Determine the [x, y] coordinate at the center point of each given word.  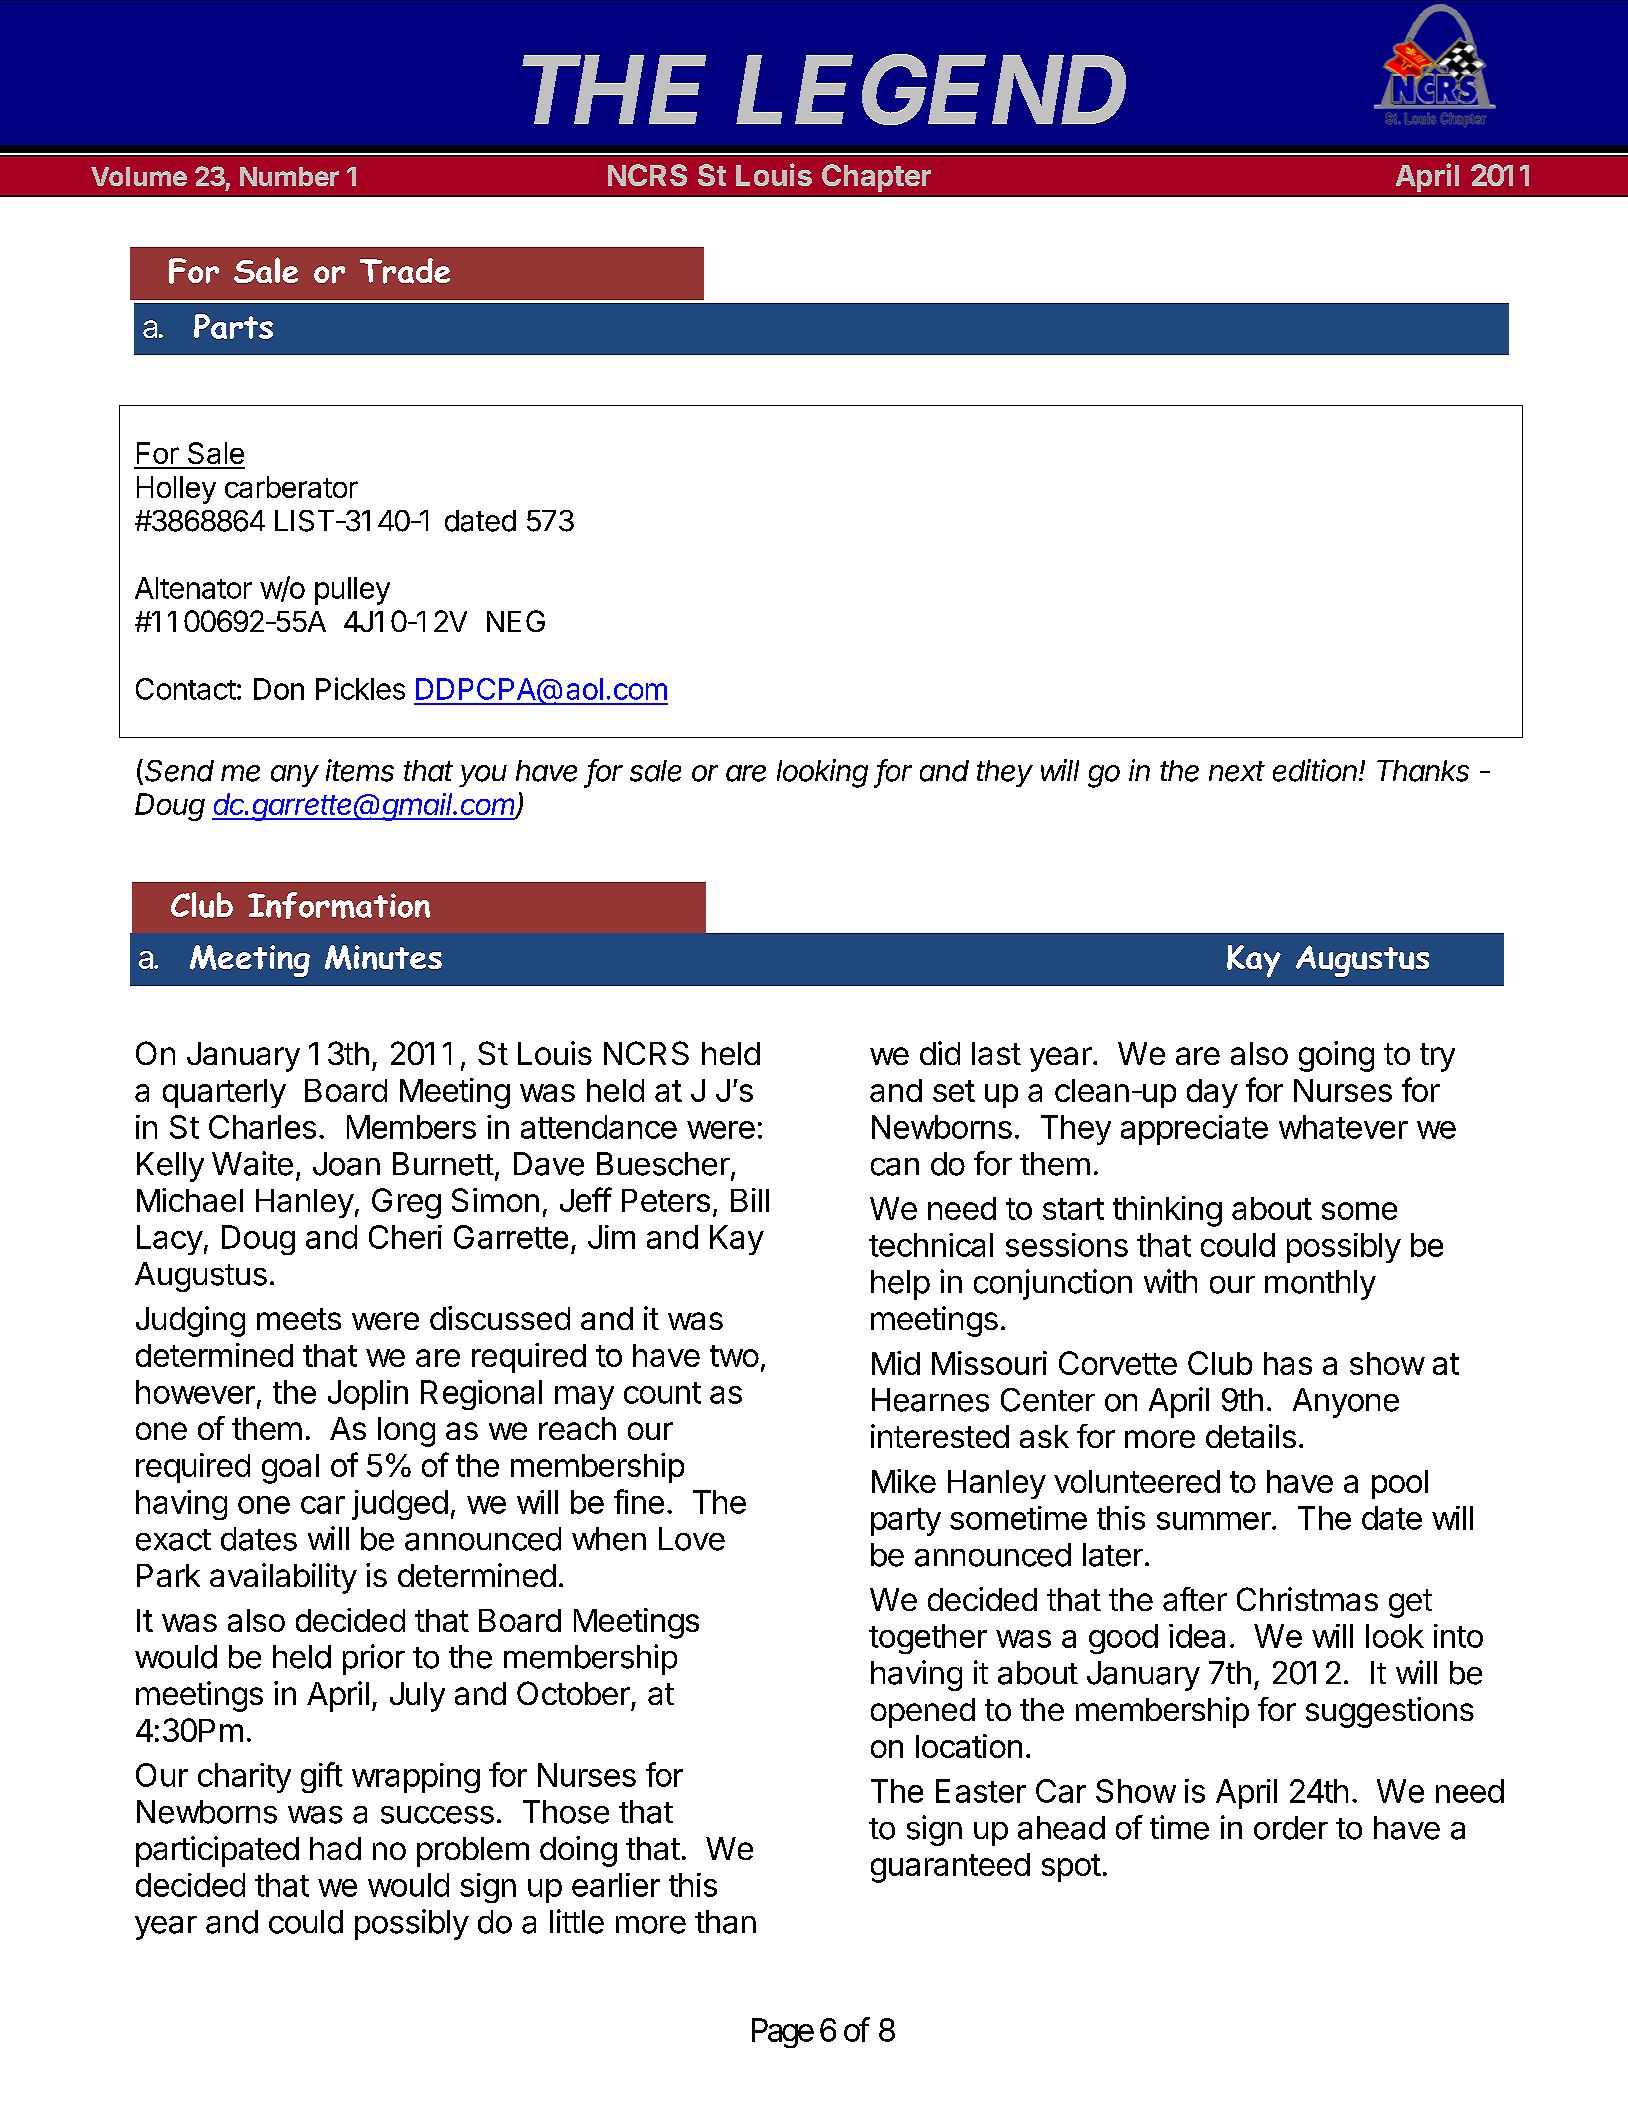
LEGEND [931, 90]
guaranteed [950, 1868]
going [1336, 1056]
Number [289, 176]
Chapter [876, 178]
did [940, 1053]
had [335, 1848]
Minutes [383, 957]
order [1291, 1828]
